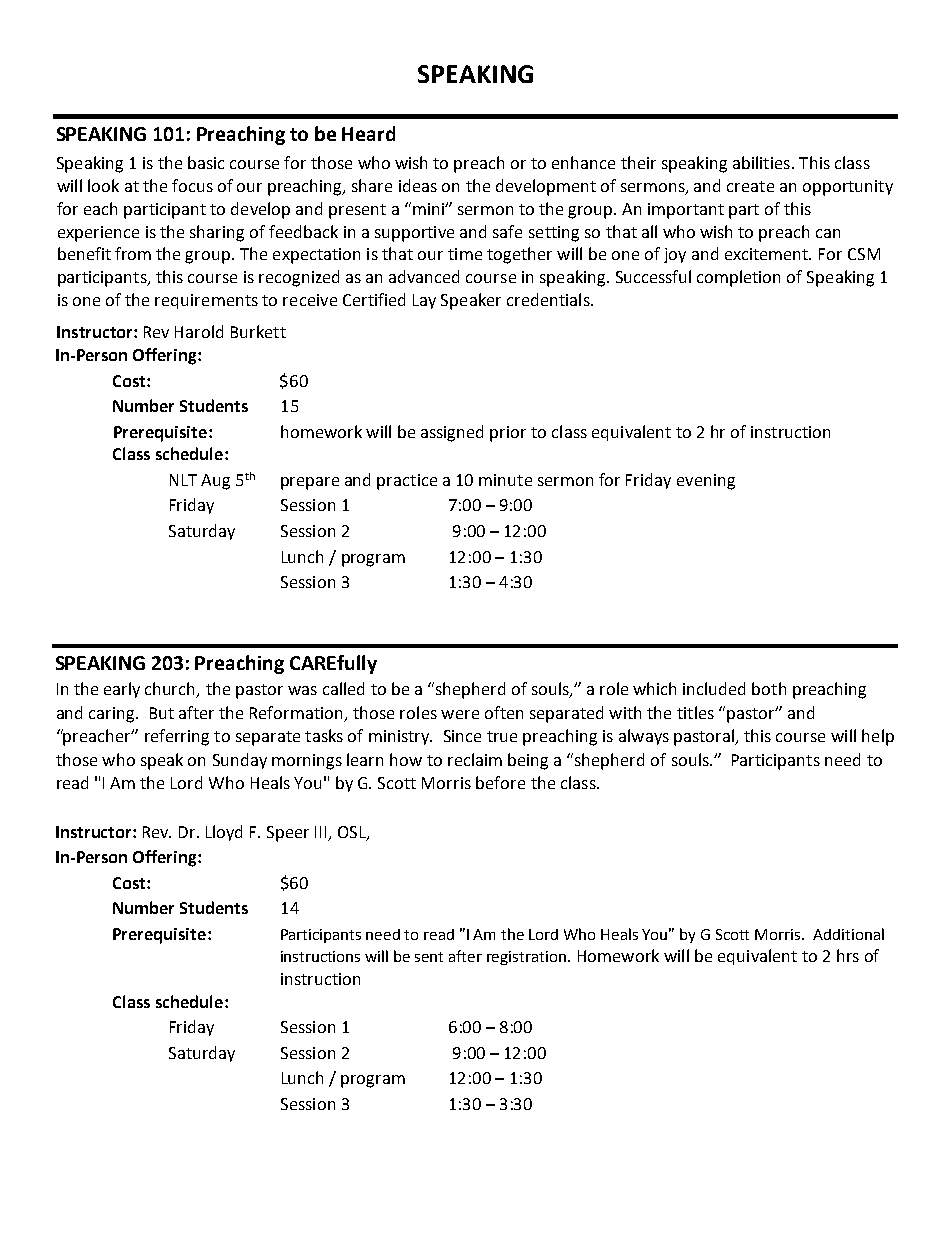 The width and height of the document is (952, 1233). Describe the element at coordinates (769, 688) in the document. I see `both` at that location.
